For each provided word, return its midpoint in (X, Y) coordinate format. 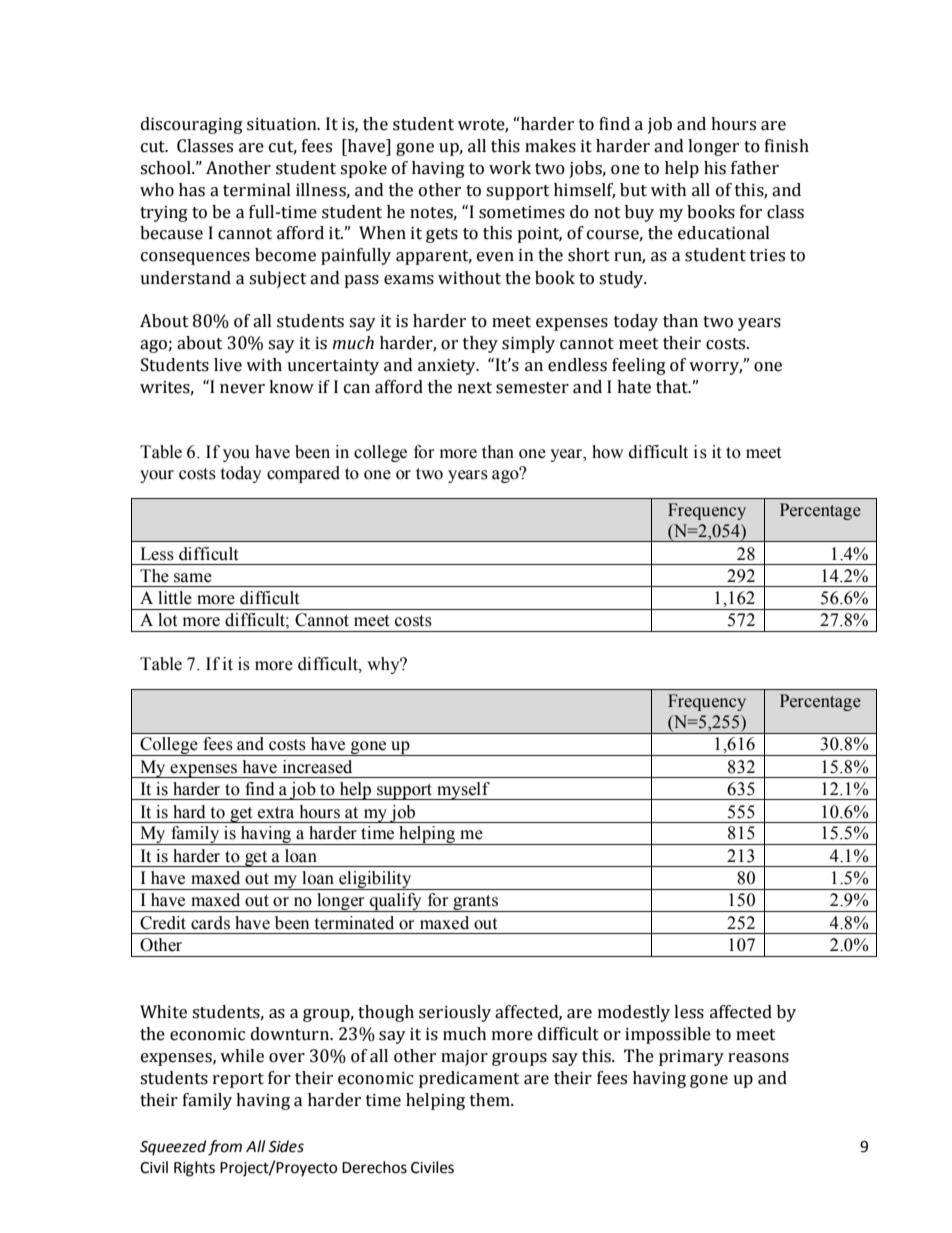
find (260, 789)
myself (463, 791)
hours (320, 812)
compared (303, 474)
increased (317, 767)
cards (210, 923)
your (157, 476)
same (193, 578)
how (608, 452)
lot (167, 620)
